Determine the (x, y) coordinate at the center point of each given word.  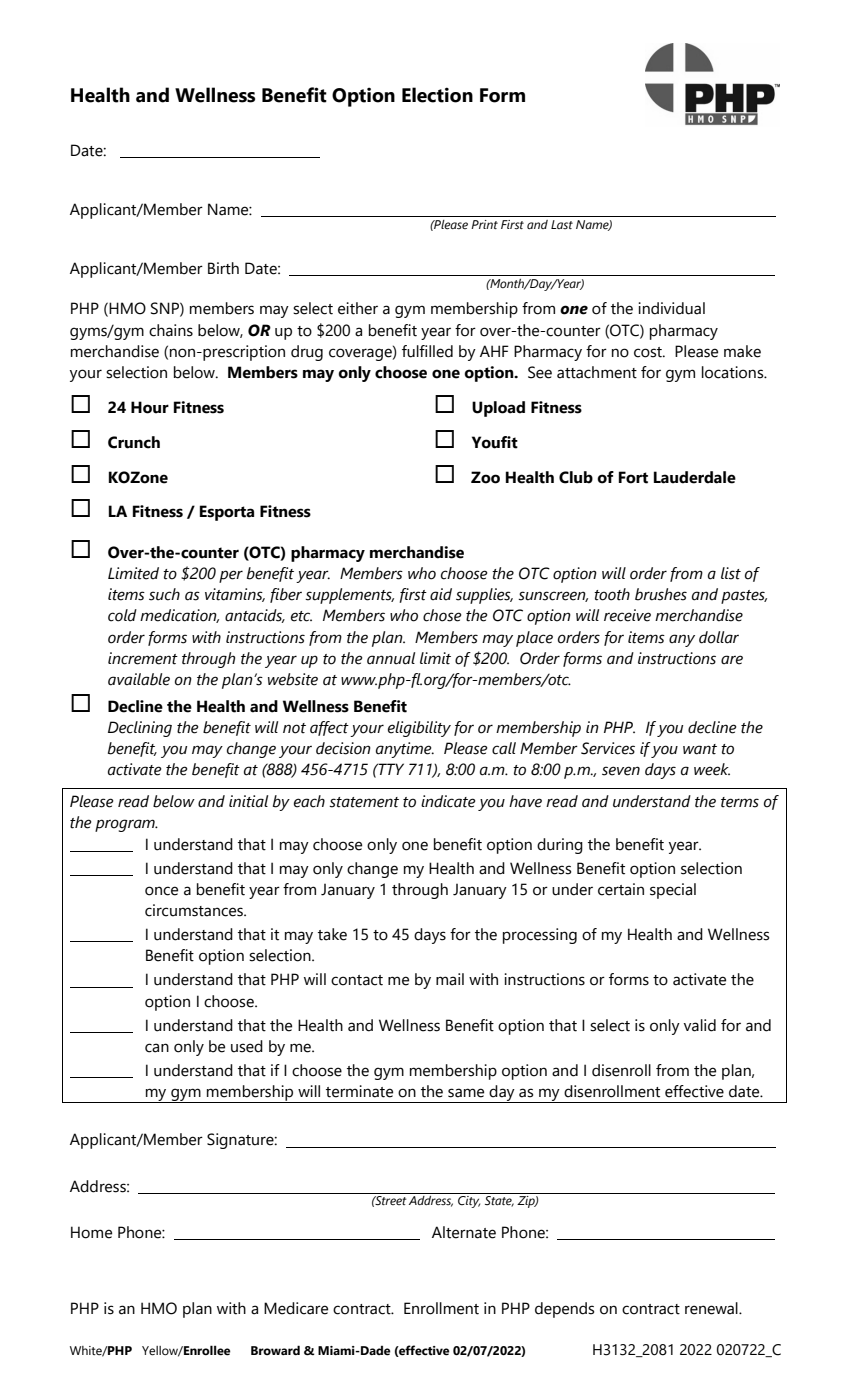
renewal (712, 1308)
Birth (223, 268)
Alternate (464, 1232)
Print (484, 224)
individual (671, 308)
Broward (275, 1350)
